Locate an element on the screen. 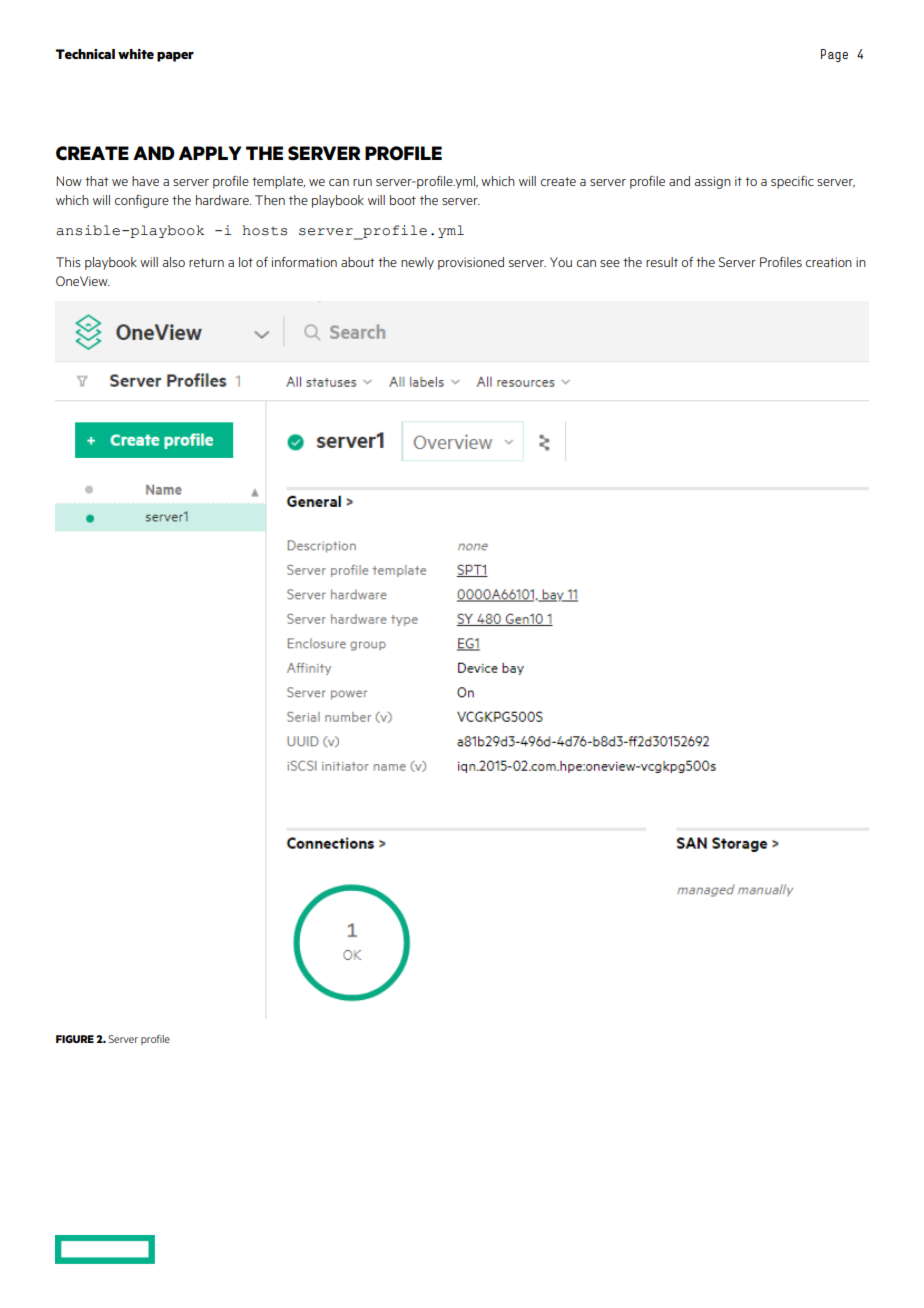 The height and width of the screenshot is (1308, 924). have is located at coordinates (145, 181).
